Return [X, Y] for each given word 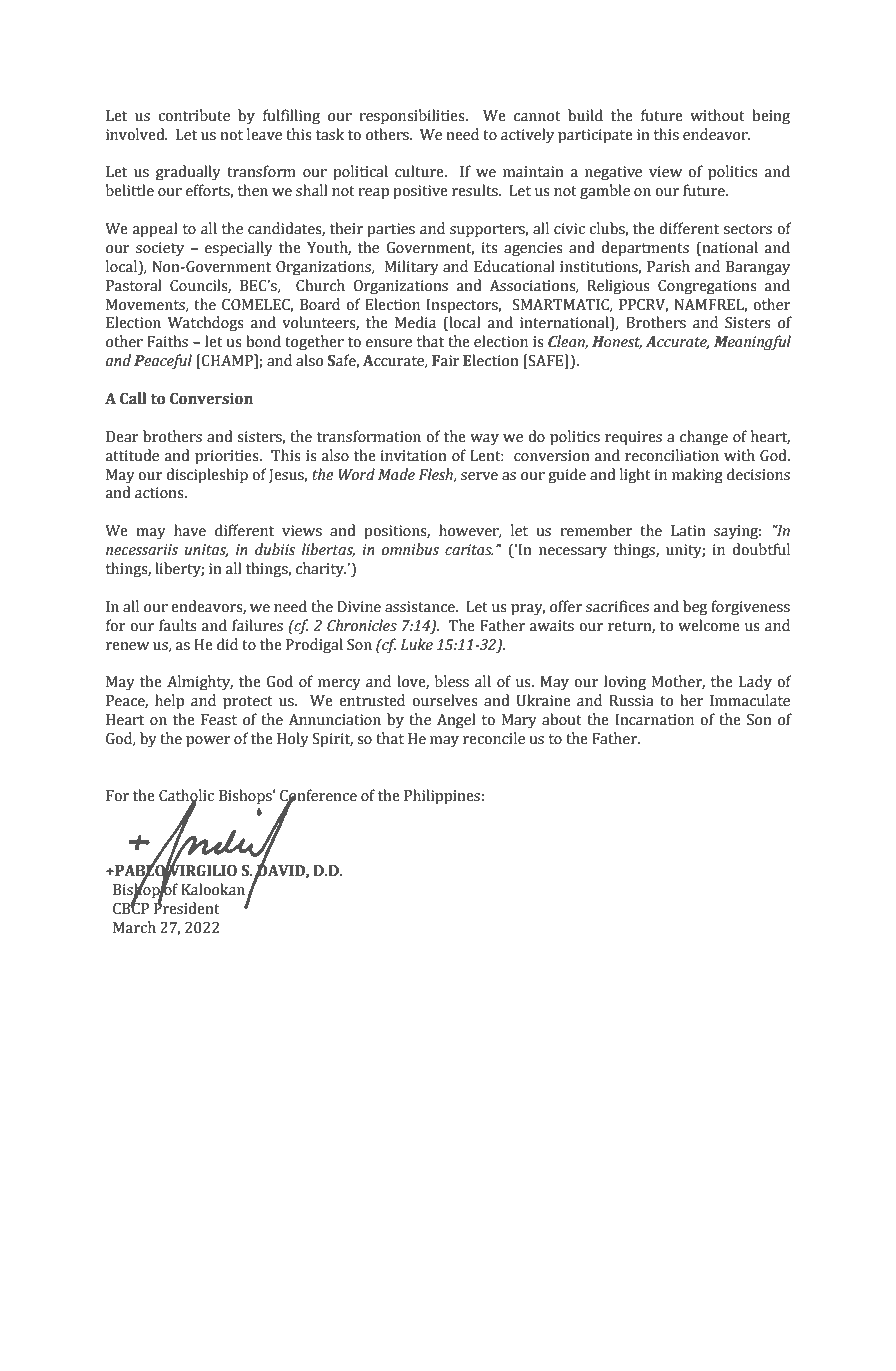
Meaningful [752, 343]
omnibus [410, 549]
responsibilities [413, 117]
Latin [688, 531]
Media [415, 322]
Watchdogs [206, 324]
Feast [219, 720]
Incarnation [654, 720]
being [771, 117]
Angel [456, 721]
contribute [194, 115]
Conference [318, 796]
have [190, 530]
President [187, 907]
